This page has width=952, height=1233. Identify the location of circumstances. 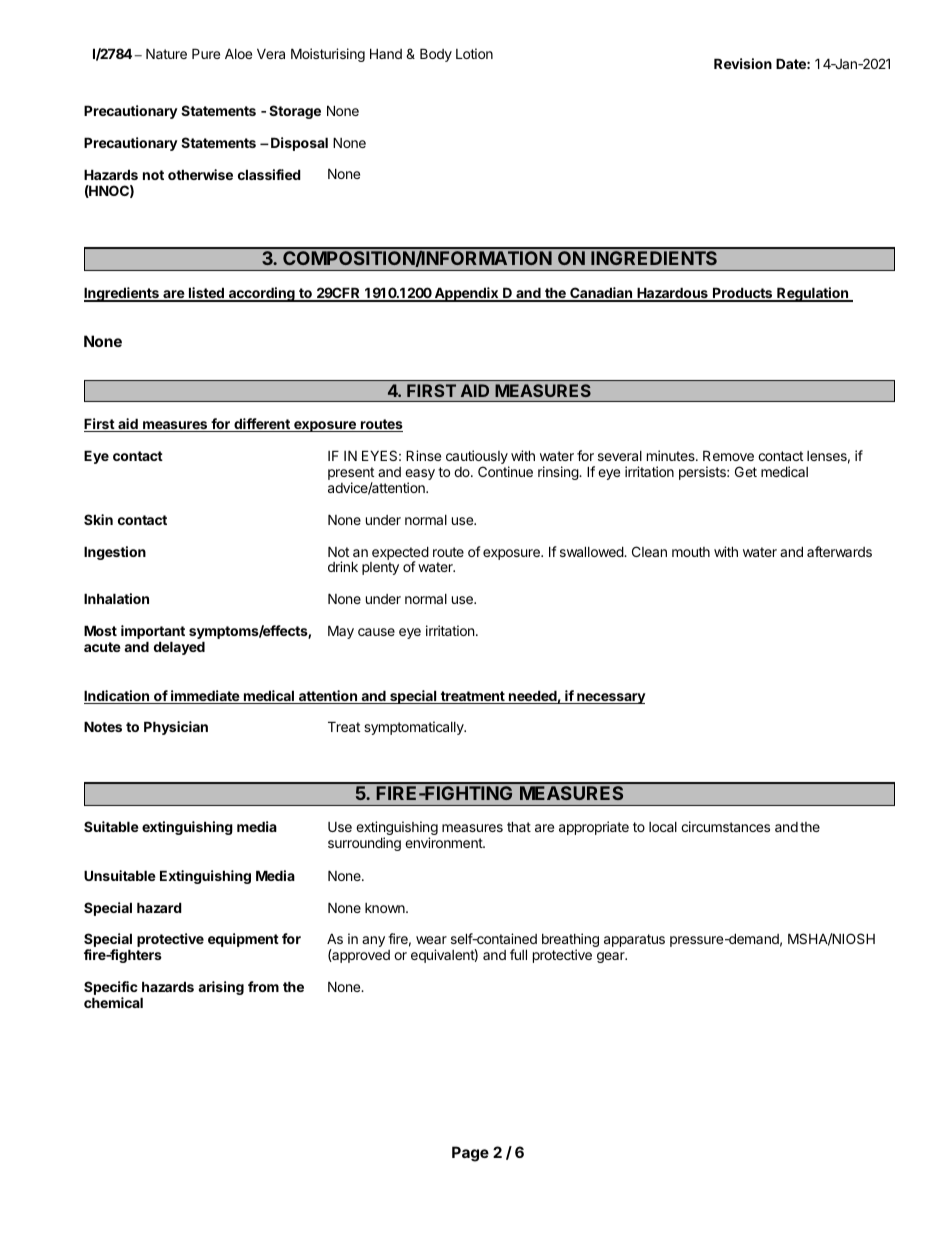
(725, 826).
